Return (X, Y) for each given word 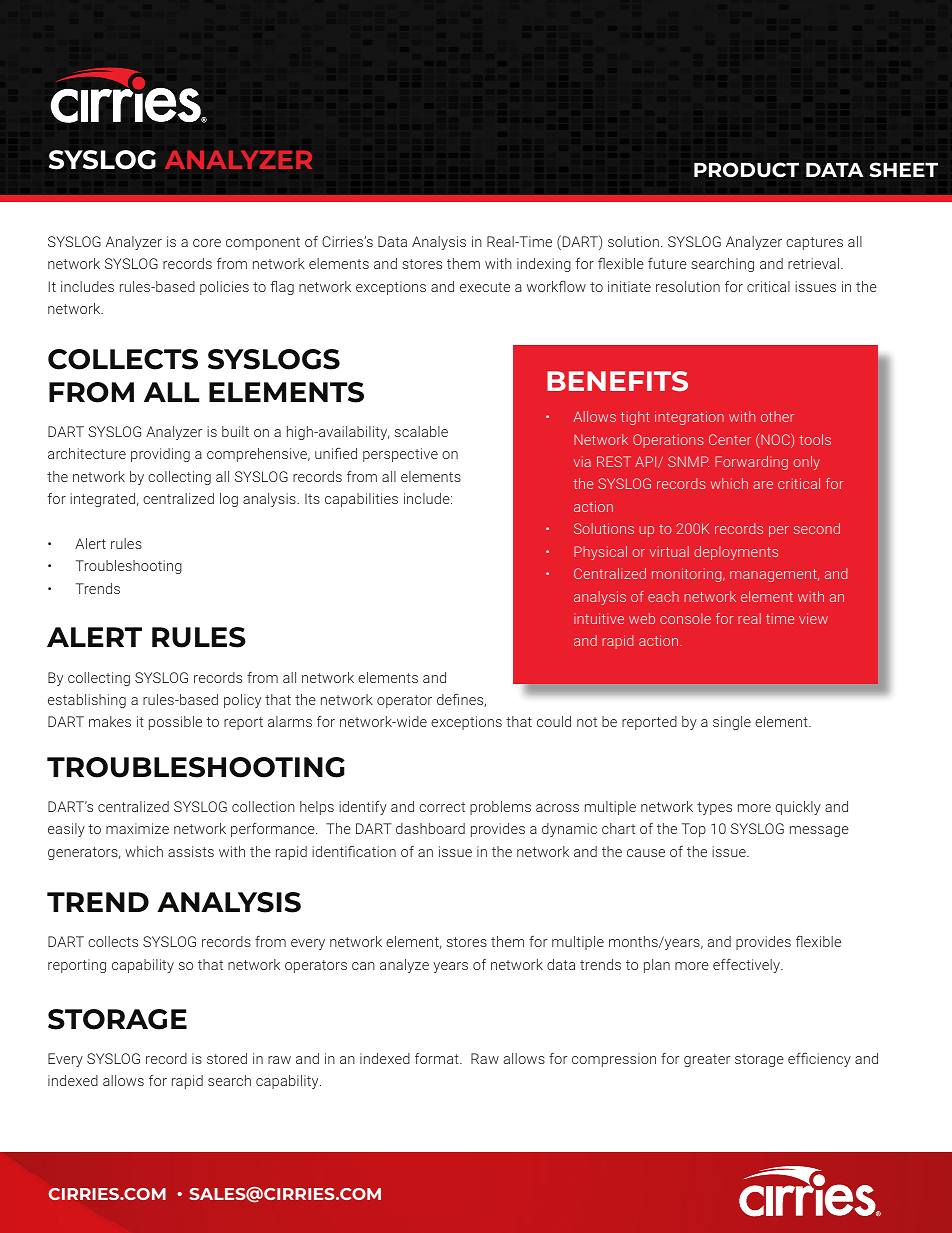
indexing (544, 265)
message (819, 831)
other (777, 416)
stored (227, 1058)
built (235, 431)
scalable (421, 431)
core (207, 243)
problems (500, 808)
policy (242, 701)
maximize (137, 828)
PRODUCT (746, 169)
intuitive (599, 618)
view (813, 618)
